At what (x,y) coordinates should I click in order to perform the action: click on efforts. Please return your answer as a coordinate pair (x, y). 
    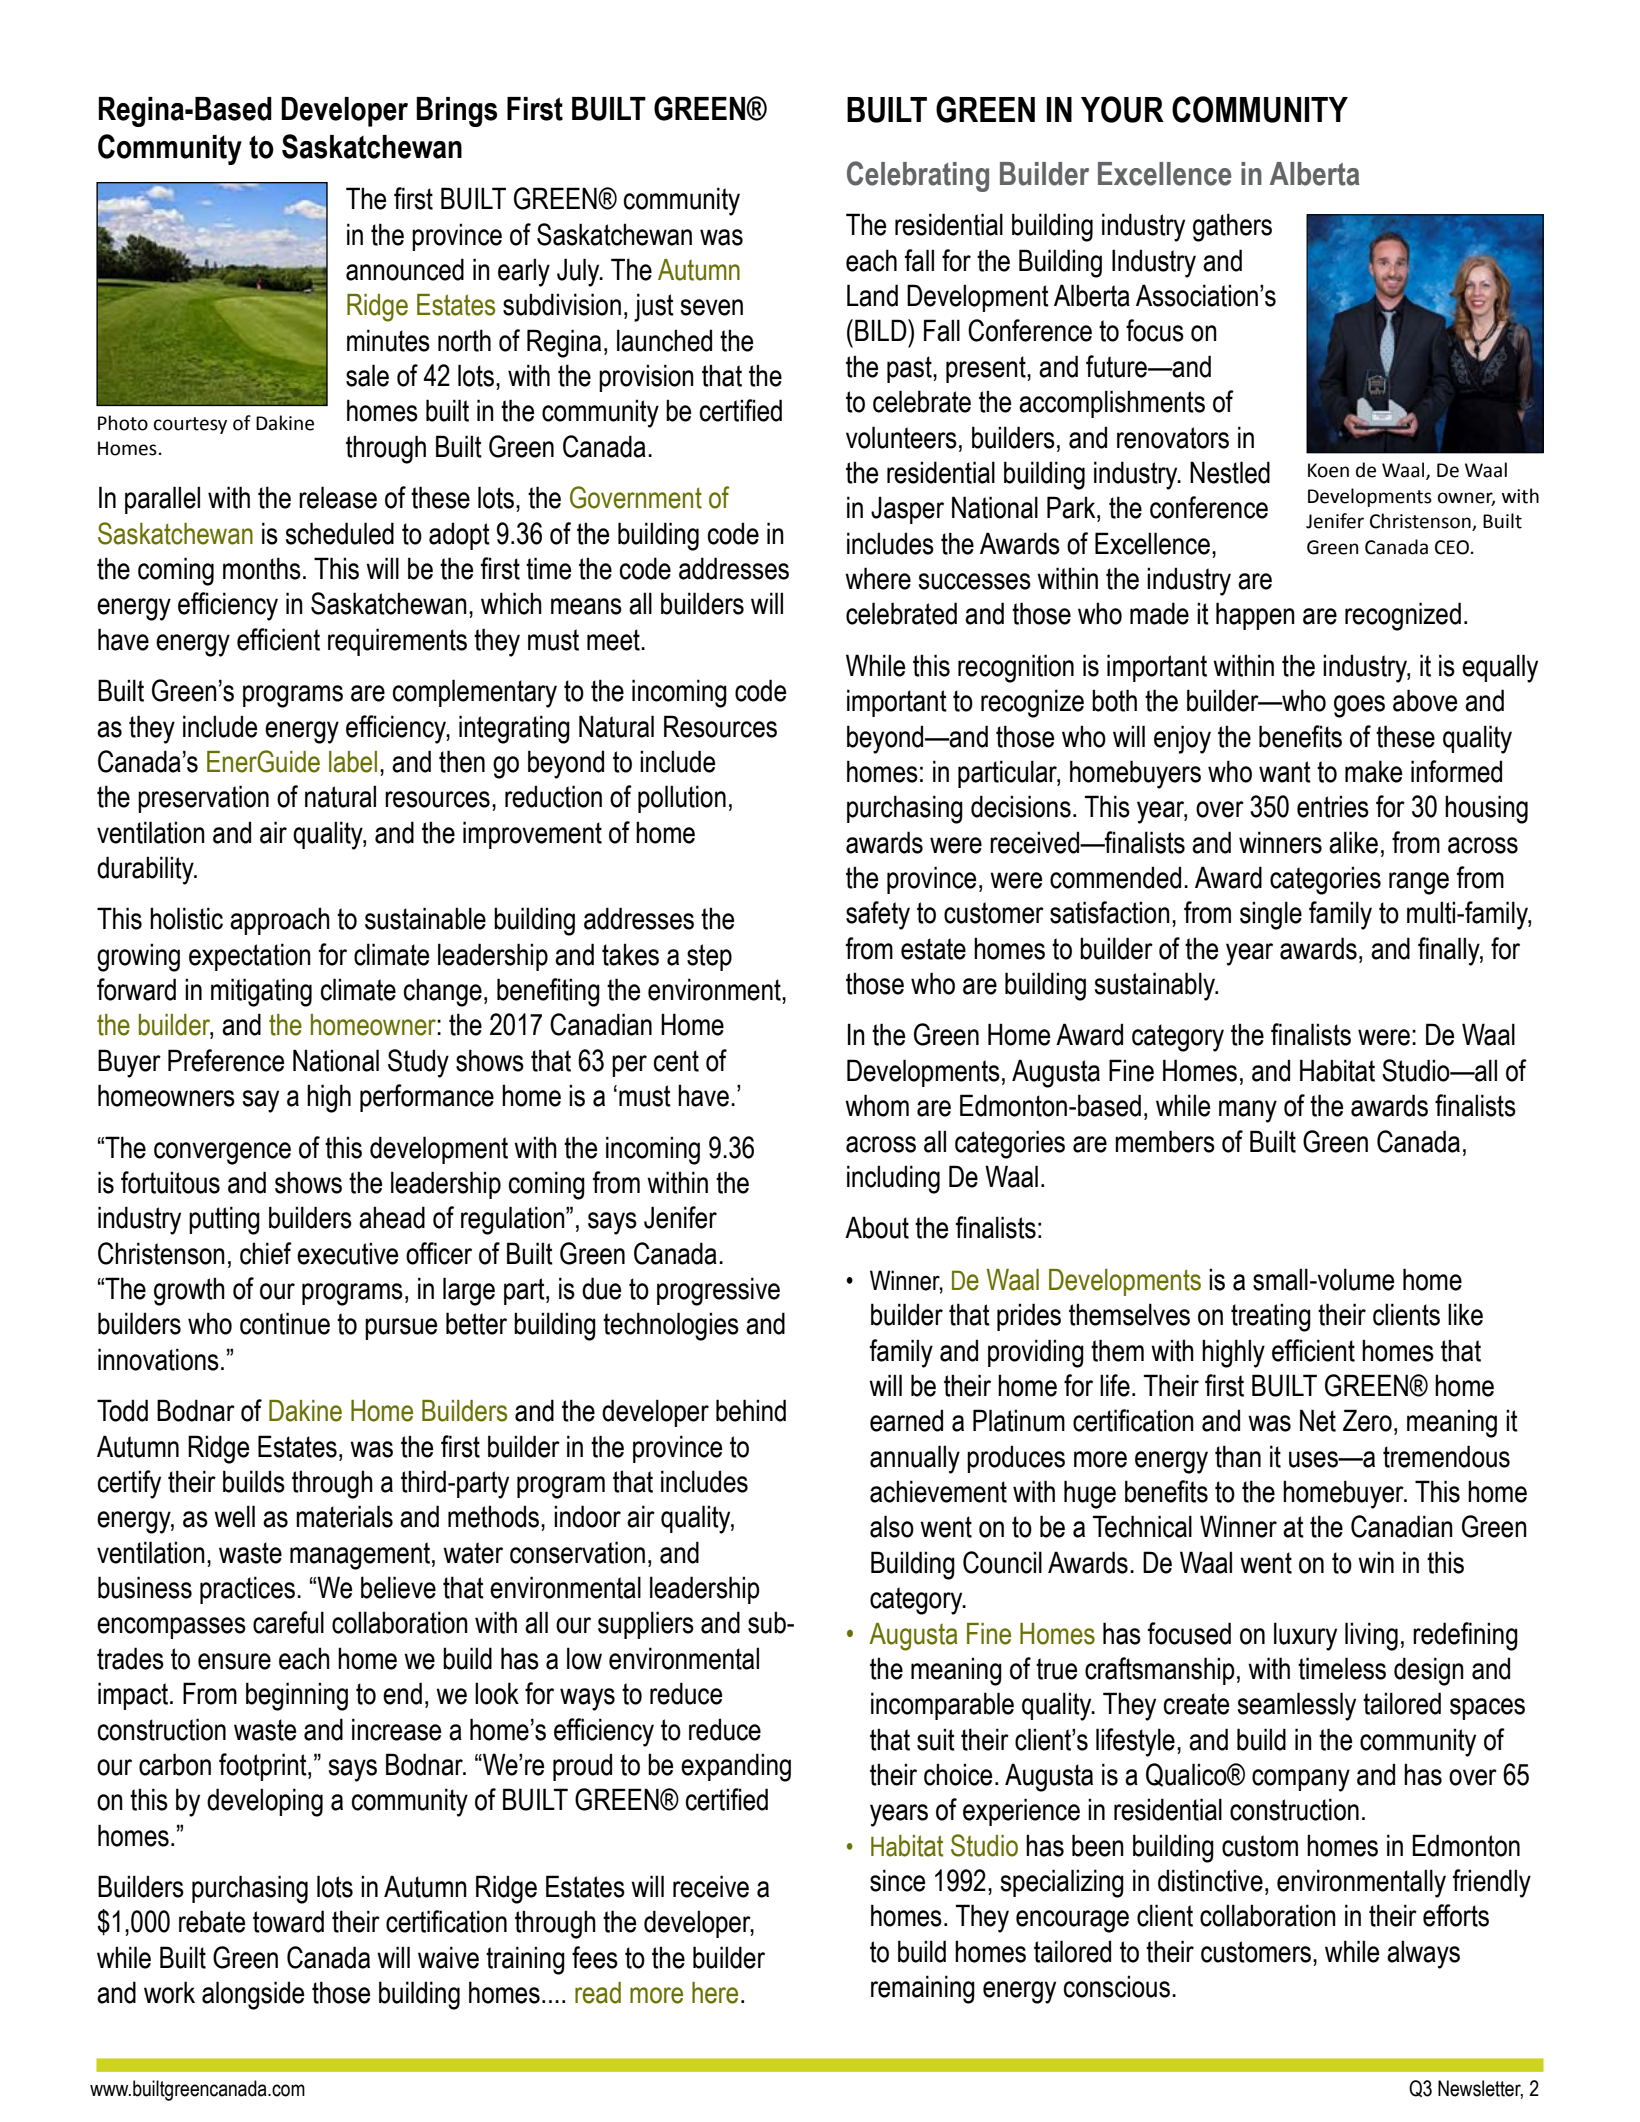
    Looking at the image, I should click on (1456, 1915).
